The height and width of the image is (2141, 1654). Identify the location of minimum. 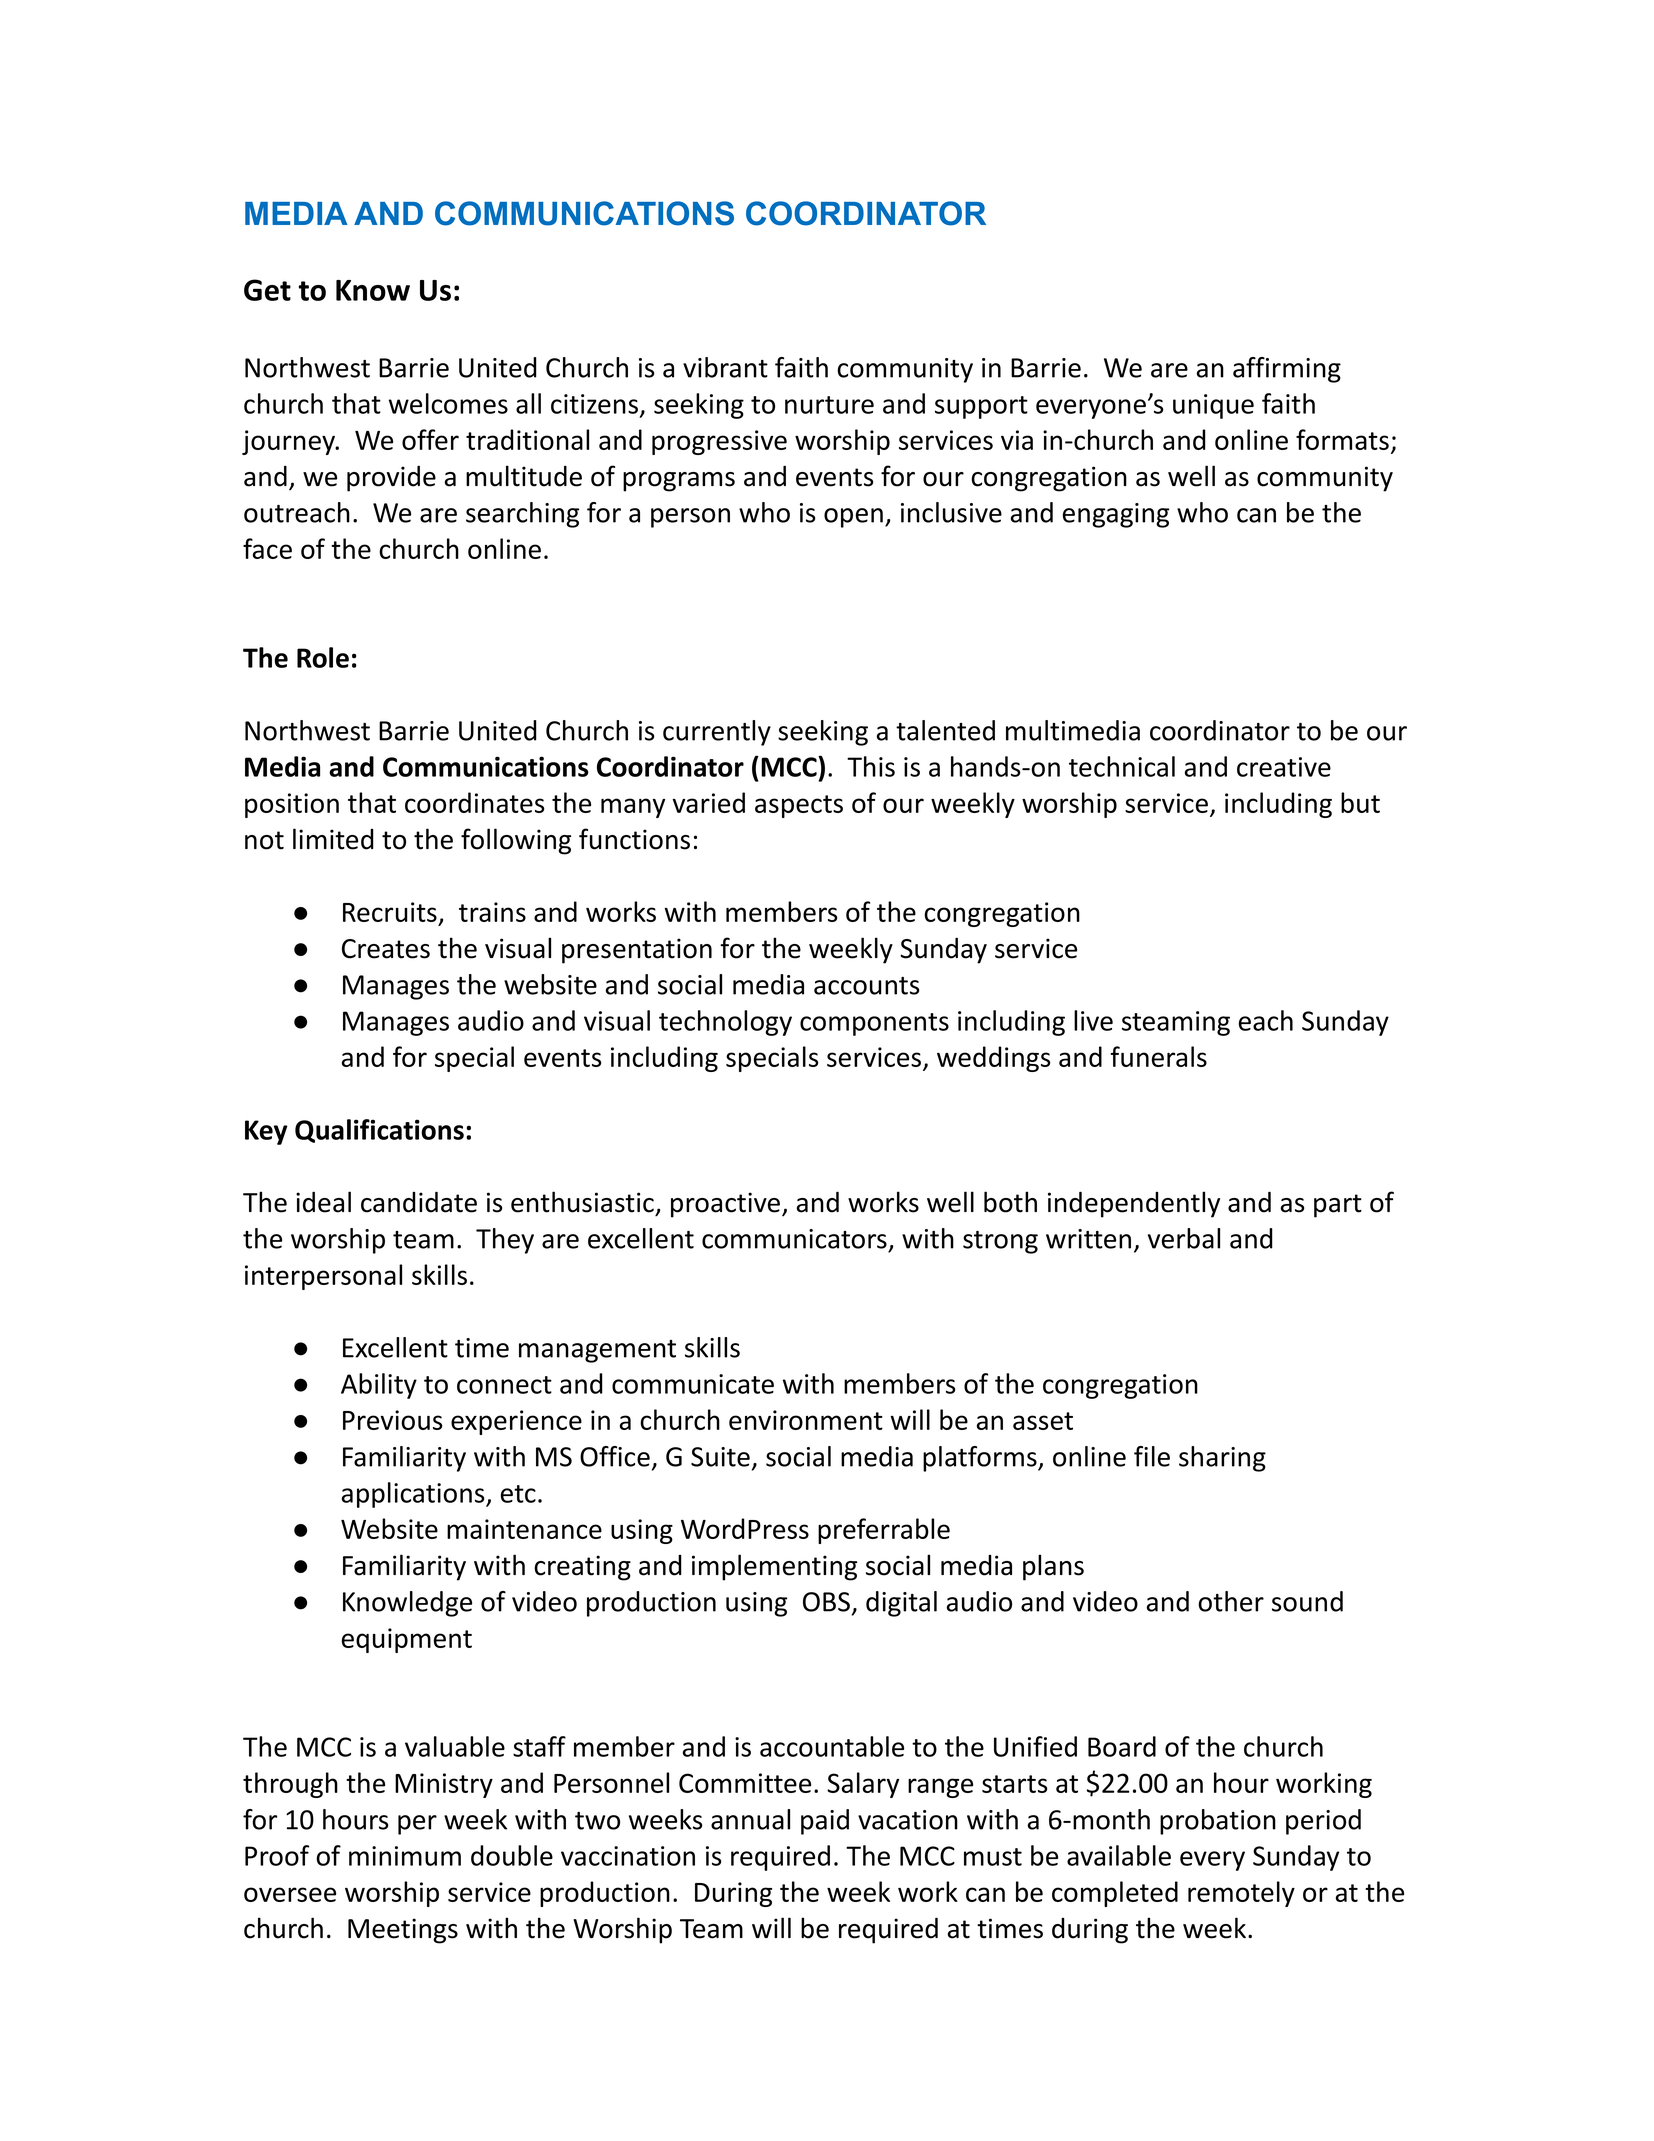
(405, 1856).
